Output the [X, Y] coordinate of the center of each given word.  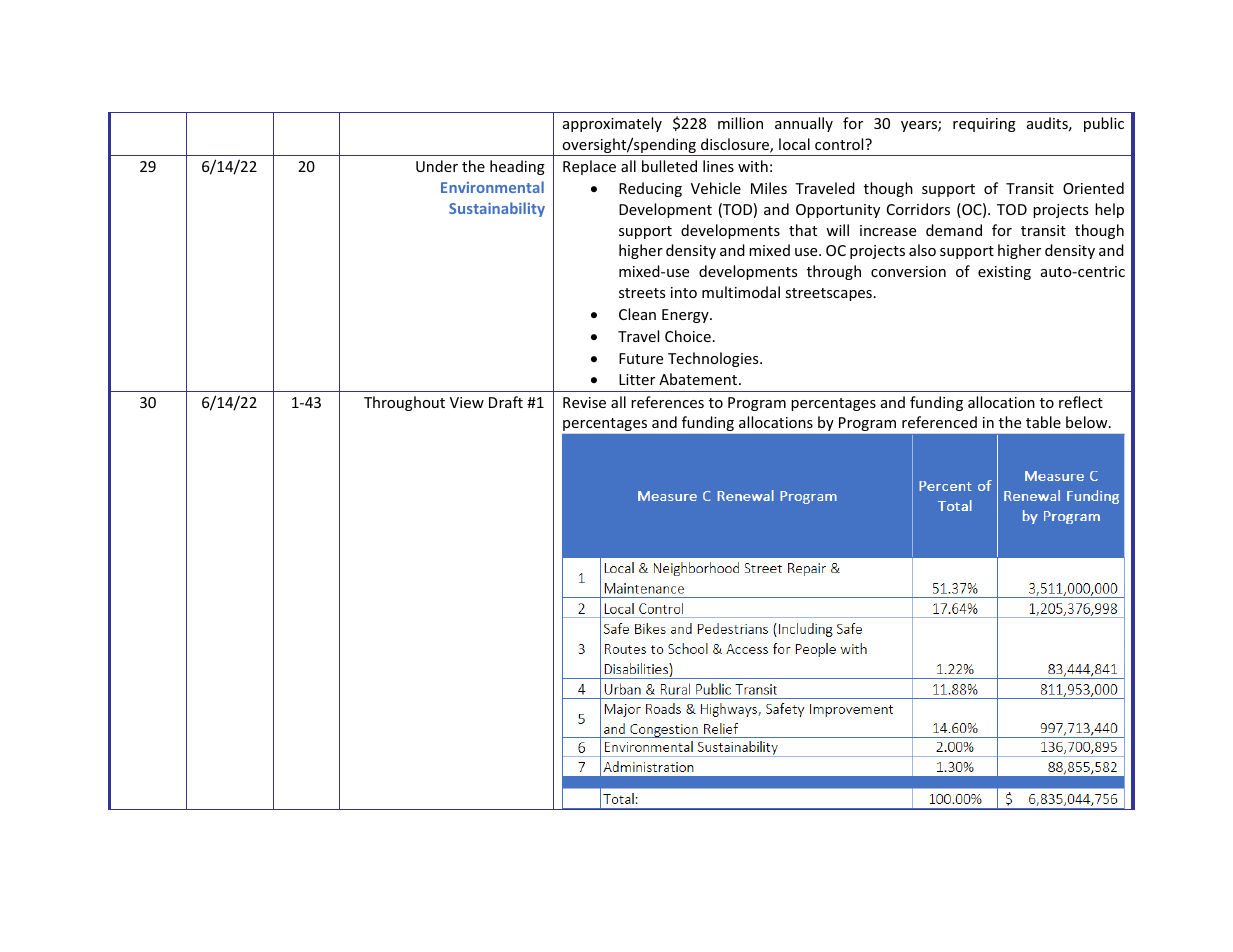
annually [804, 124]
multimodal [741, 292]
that [803, 230]
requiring [984, 125]
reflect [1081, 402]
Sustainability [497, 209]
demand [954, 230]
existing [1004, 273]
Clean [637, 314]
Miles [769, 188]
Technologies [714, 359]
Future [641, 358]
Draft [506, 402]
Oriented [1093, 188]
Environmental [492, 187]
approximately [612, 124]
